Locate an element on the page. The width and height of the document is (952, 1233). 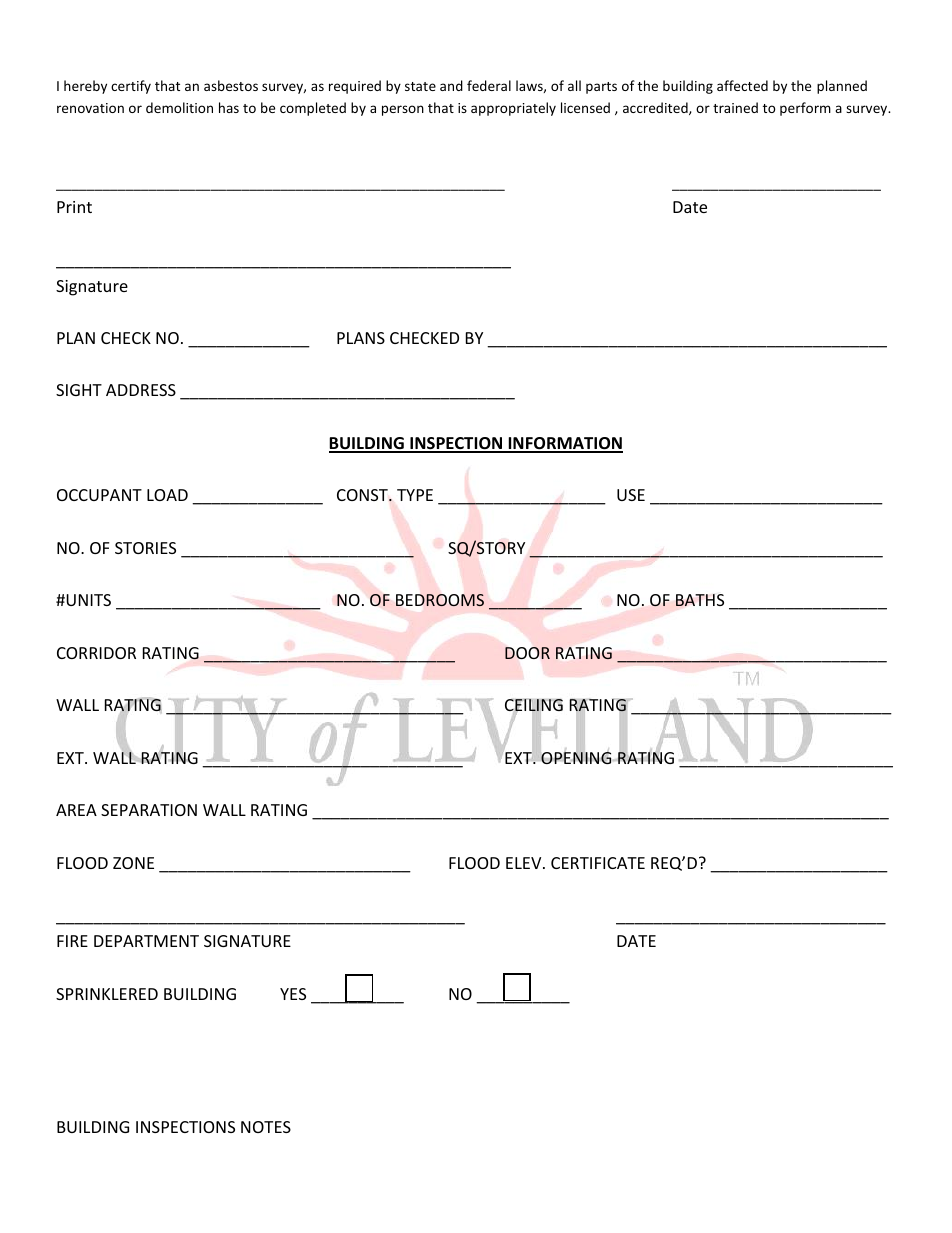
trained is located at coordinates (735, 107).
